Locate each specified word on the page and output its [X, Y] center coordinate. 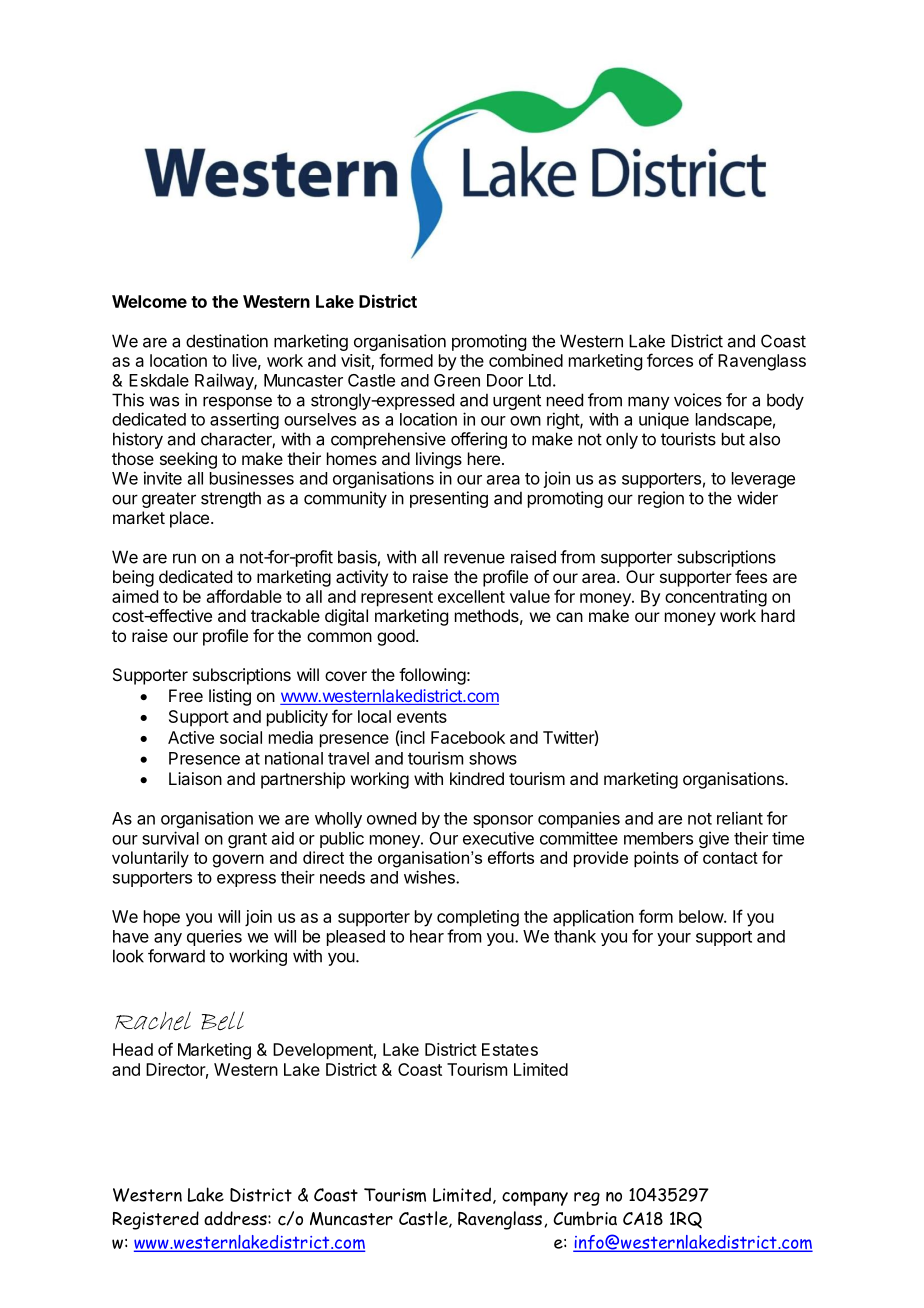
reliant [740, 818]
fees [751, 576]
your [674, 939]
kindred [477, 778]
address [236, 1218]
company [535, 1198]
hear [427, 936]
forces [670, 360]
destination [227, 341]
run [184, 559]
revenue [474, 558]
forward [176, 956]
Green [457, 380]
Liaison [195, 778]
